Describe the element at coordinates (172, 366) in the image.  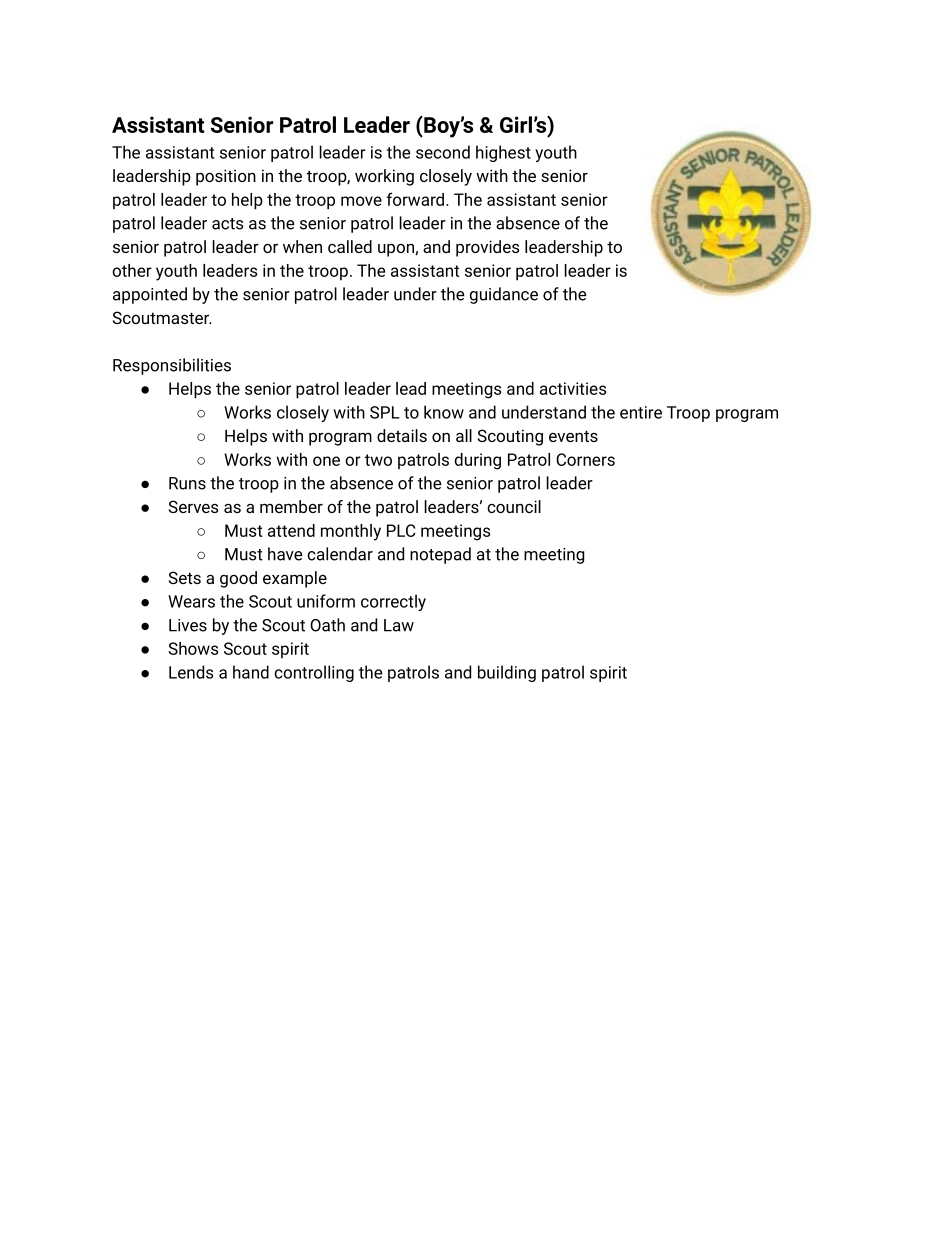
I see `Responsibilities` at that location.
